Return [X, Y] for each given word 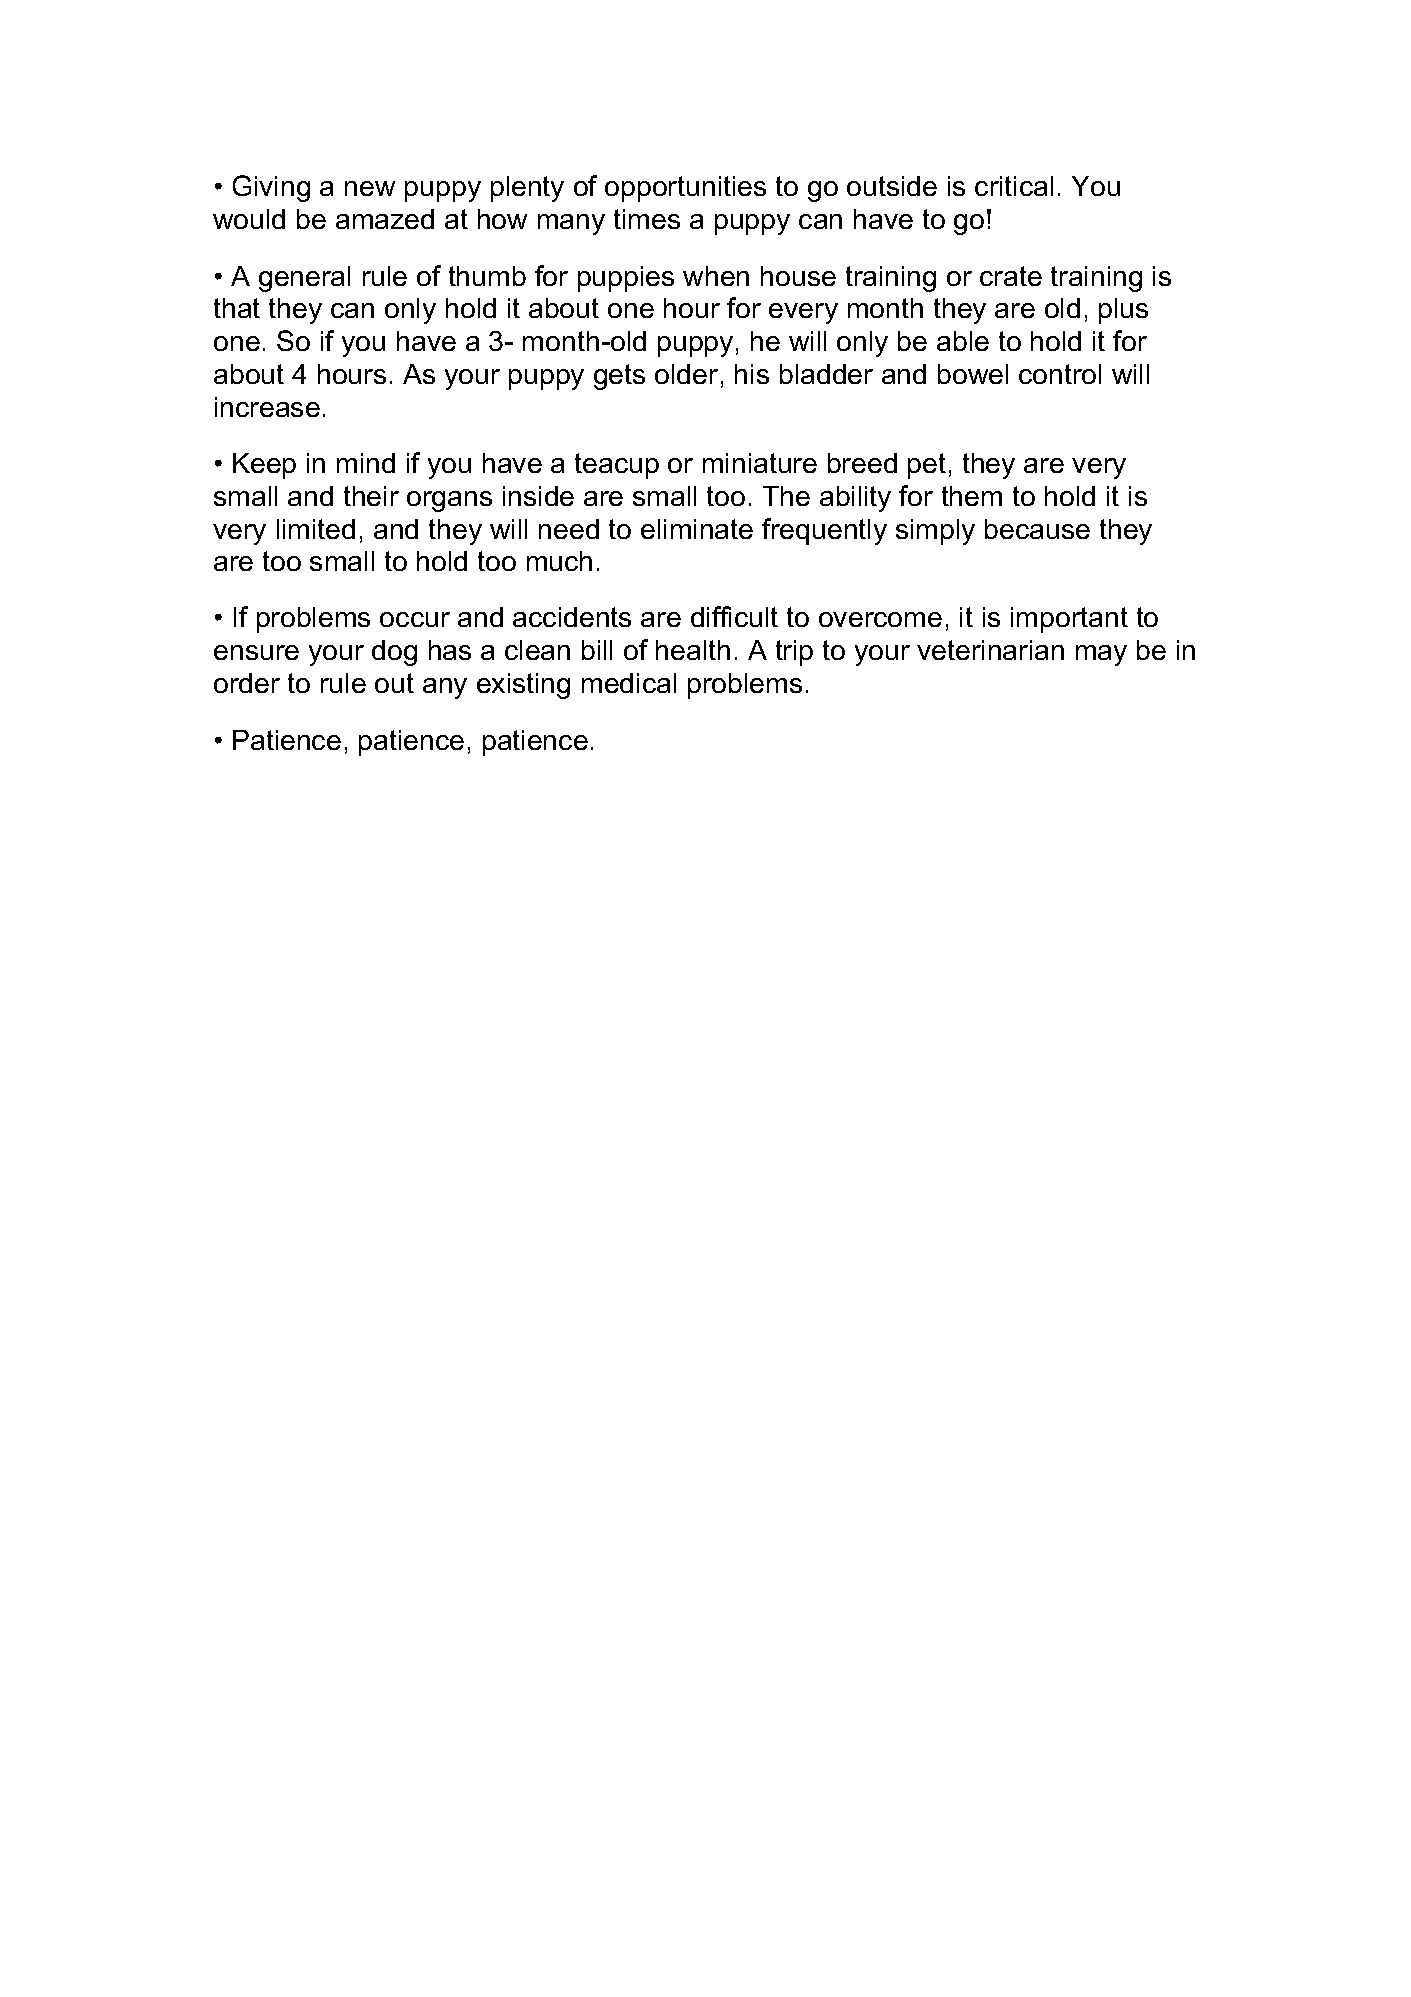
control [1060, 374]
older [686, 374]
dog [394, 653]
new [370, 188]
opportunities [685, 189]
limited [316, 529]
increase [267, 407]
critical [1014, 186]
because [1037, 529]
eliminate [697, 529]
